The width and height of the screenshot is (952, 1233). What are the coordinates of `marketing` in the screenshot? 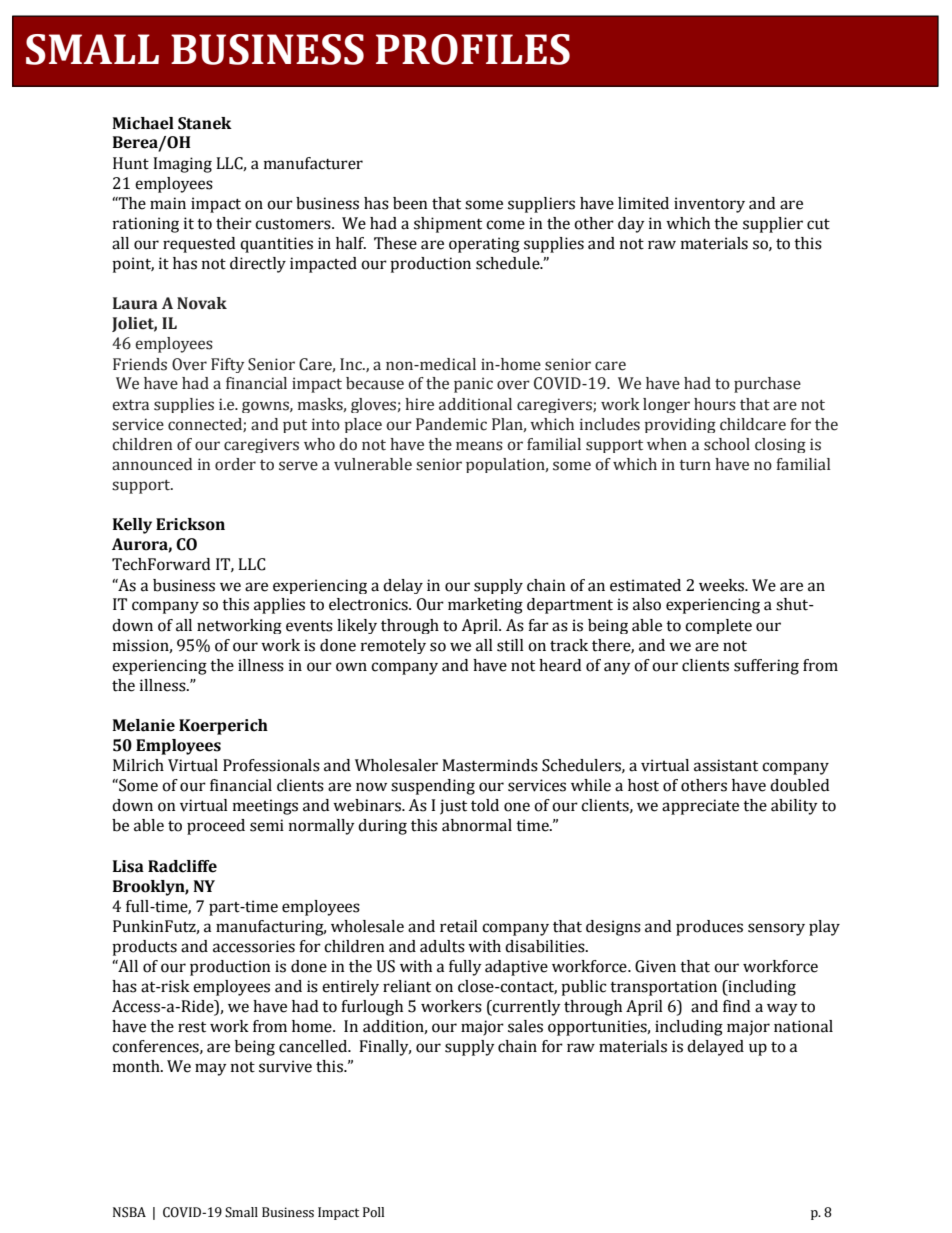 It's located at (485, 606).
